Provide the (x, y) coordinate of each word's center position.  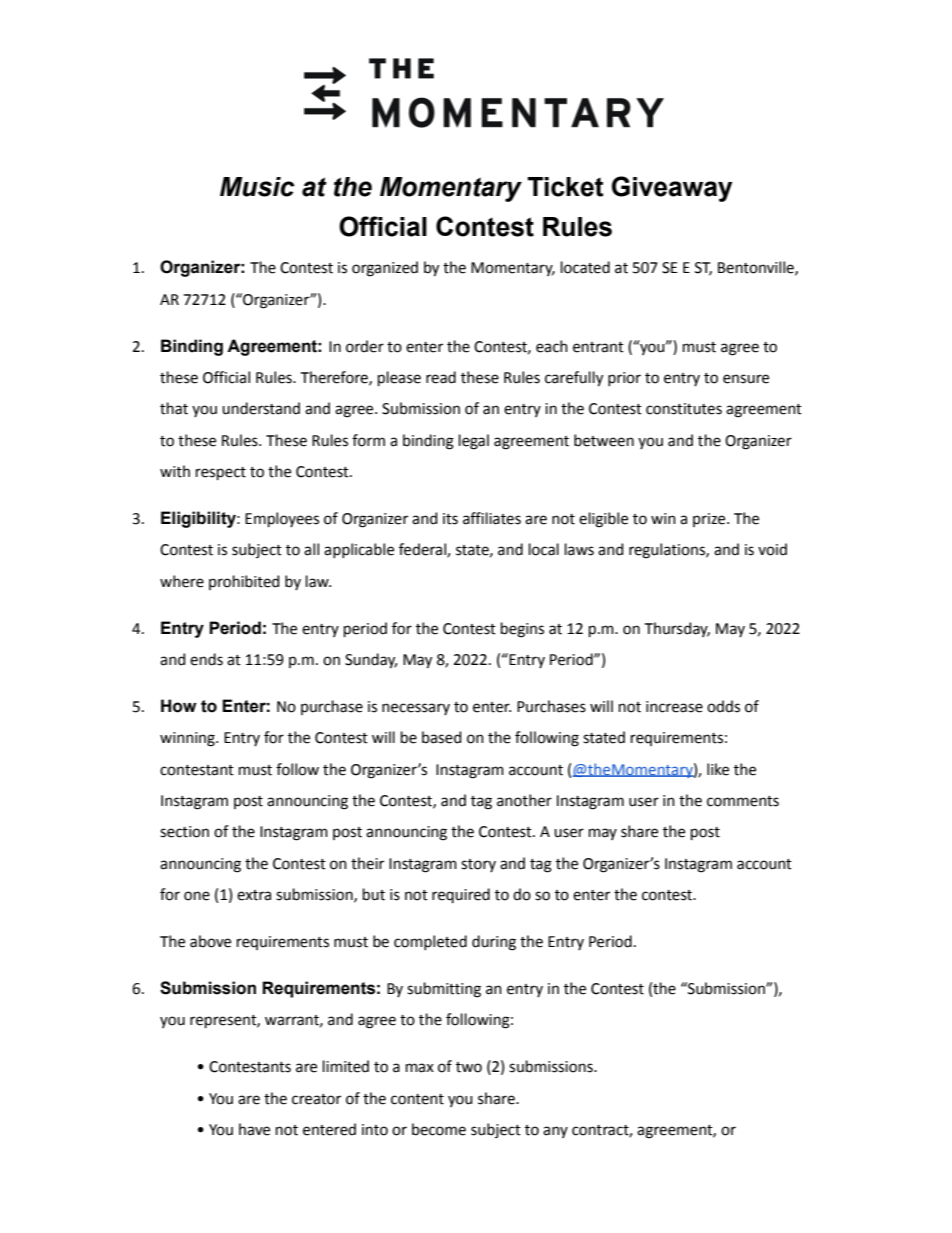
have (254, 1129)
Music (257, 187)
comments (743, 801)
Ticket (565, 187)
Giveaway (672, 189)
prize (710, 520)
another (524, 800)
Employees (282, 519)
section (184, 832)
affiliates (492, 518)
